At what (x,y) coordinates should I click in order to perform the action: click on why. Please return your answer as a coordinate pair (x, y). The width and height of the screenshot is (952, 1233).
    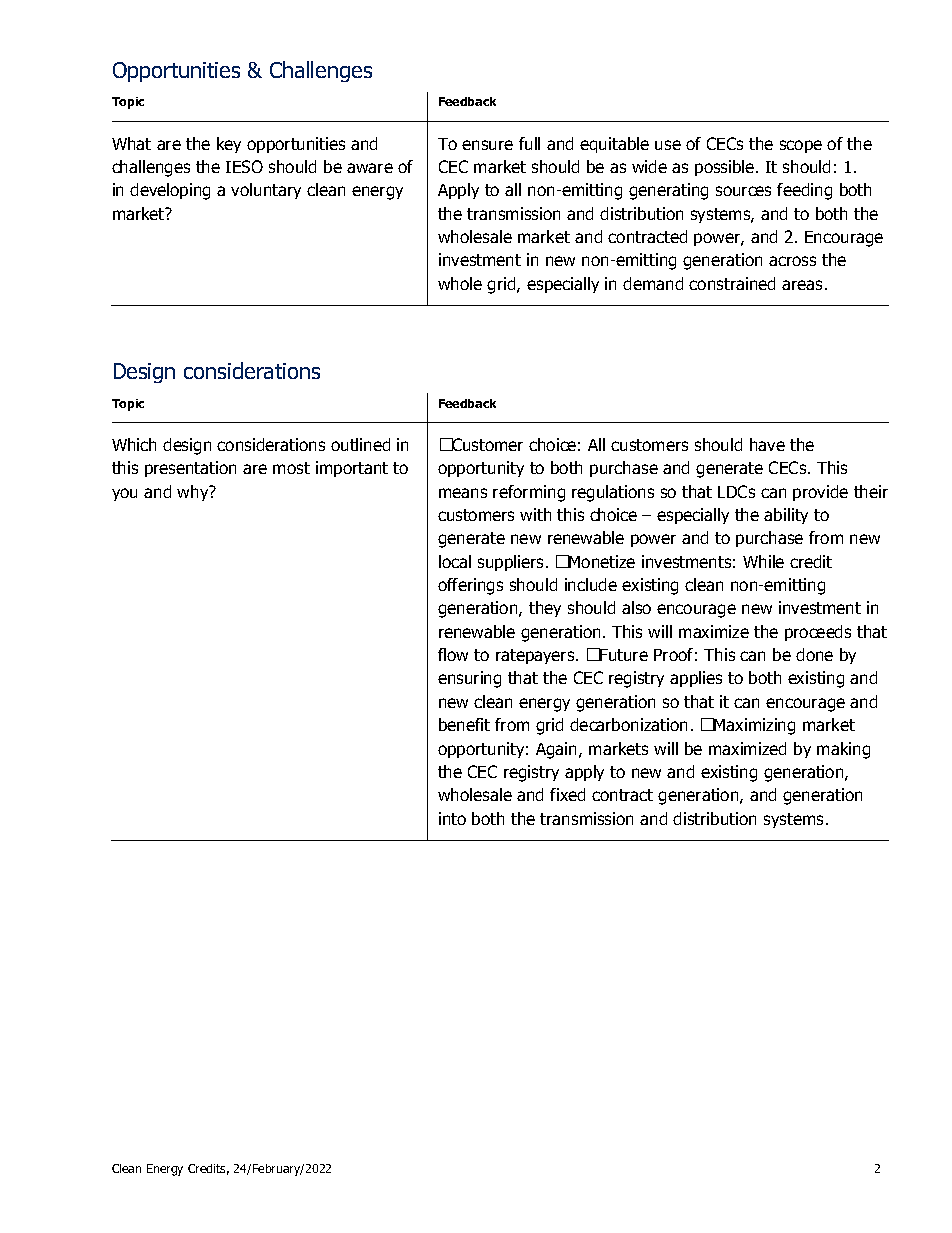
    Looking at the image, I should click on (194, 493).
